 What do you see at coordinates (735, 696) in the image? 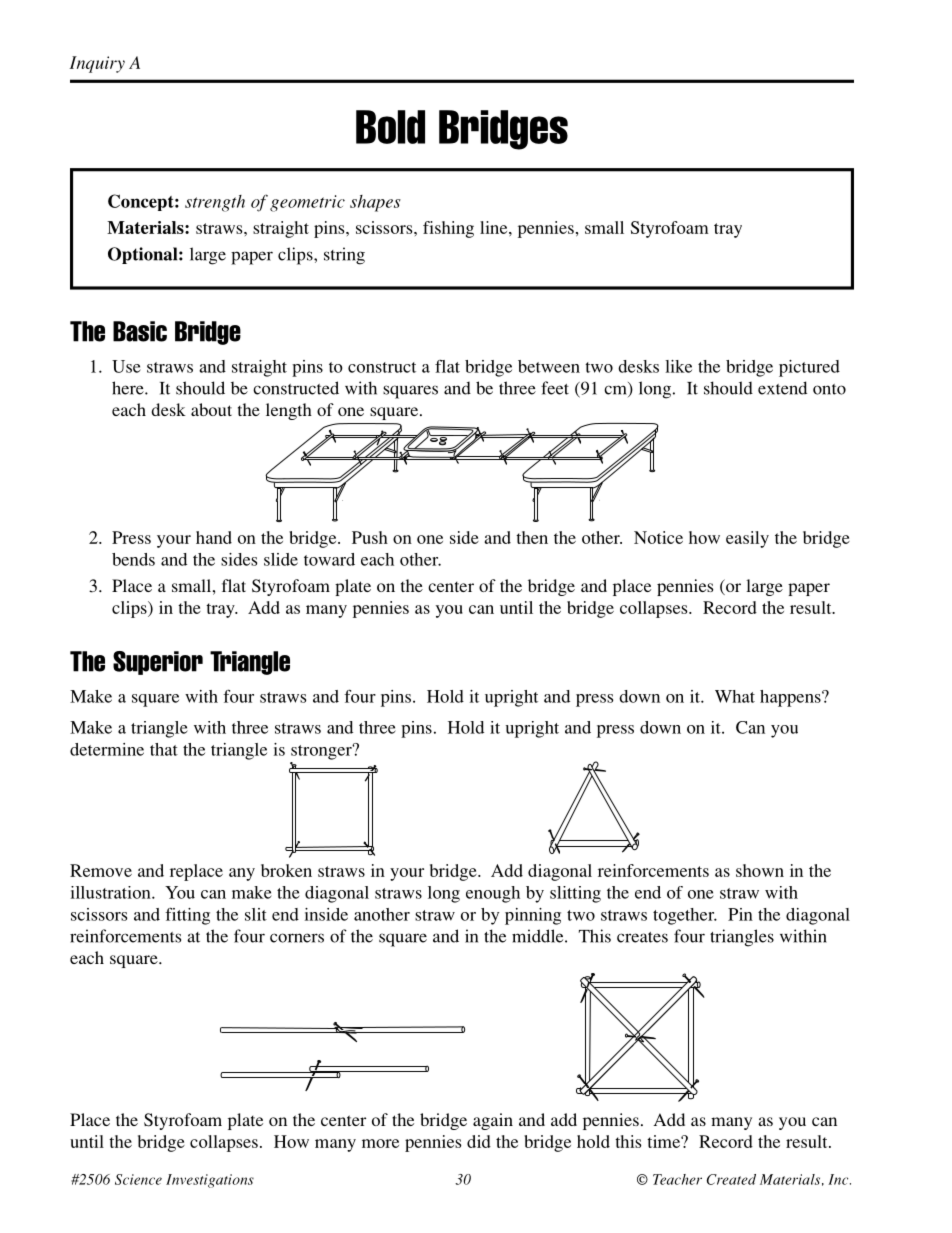
I see `What` at bounding box center [735, 696].
